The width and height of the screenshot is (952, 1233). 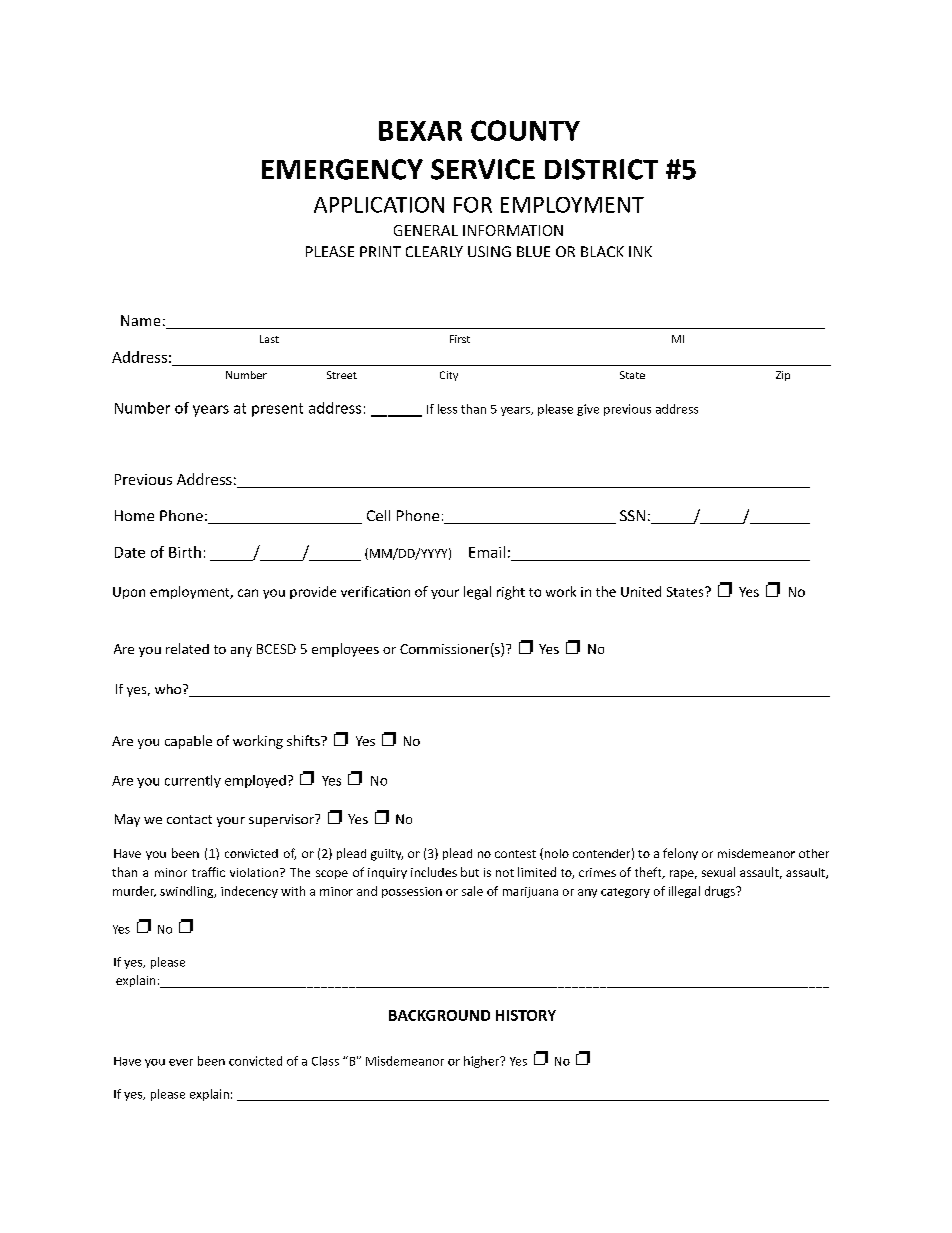 What do you see at coordinates (189, 819) in the screenshot?
I see `contact` at bounding box center [189, 819].
